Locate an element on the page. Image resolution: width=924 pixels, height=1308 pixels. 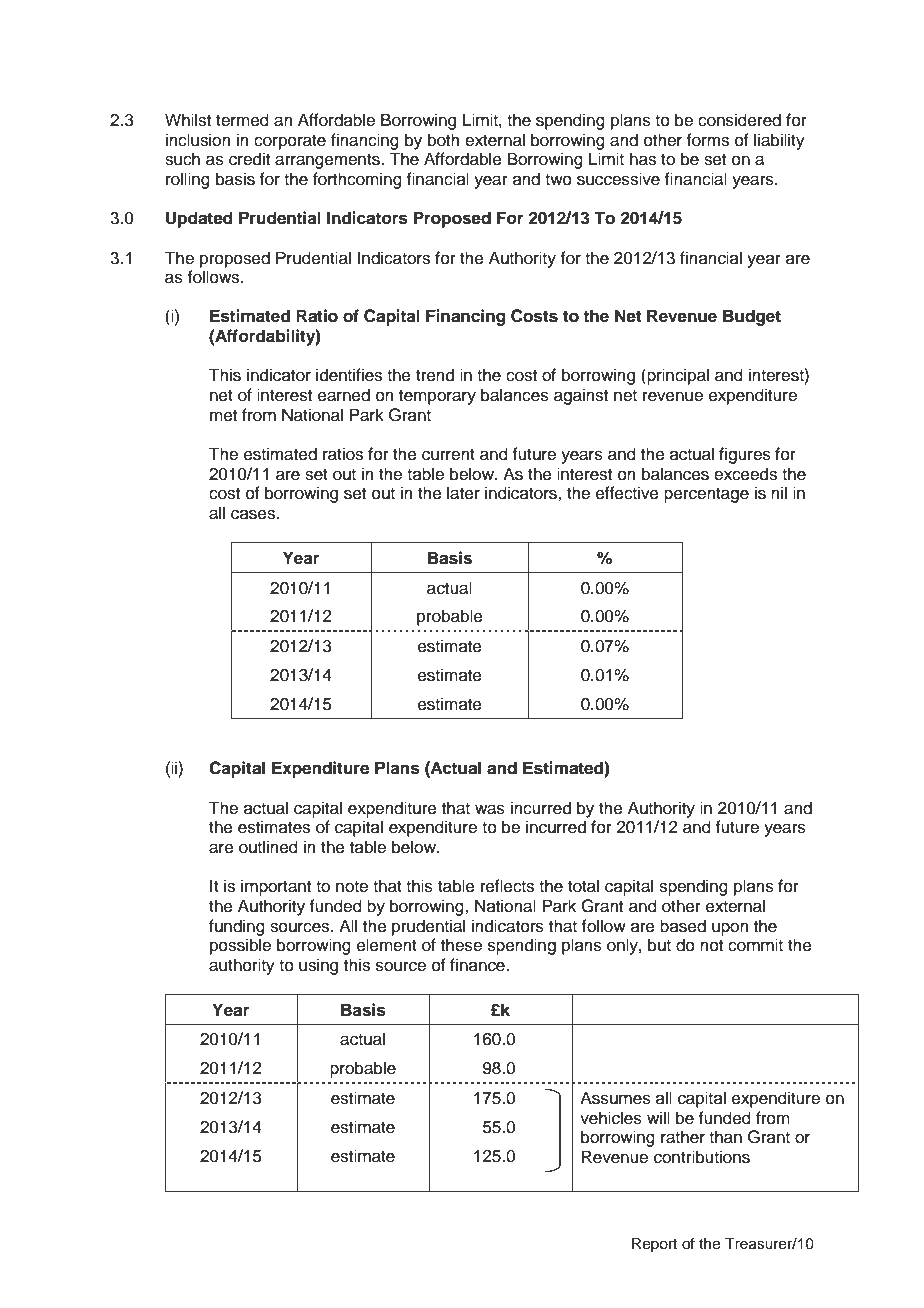
using is located at coordinates (318, 966).
